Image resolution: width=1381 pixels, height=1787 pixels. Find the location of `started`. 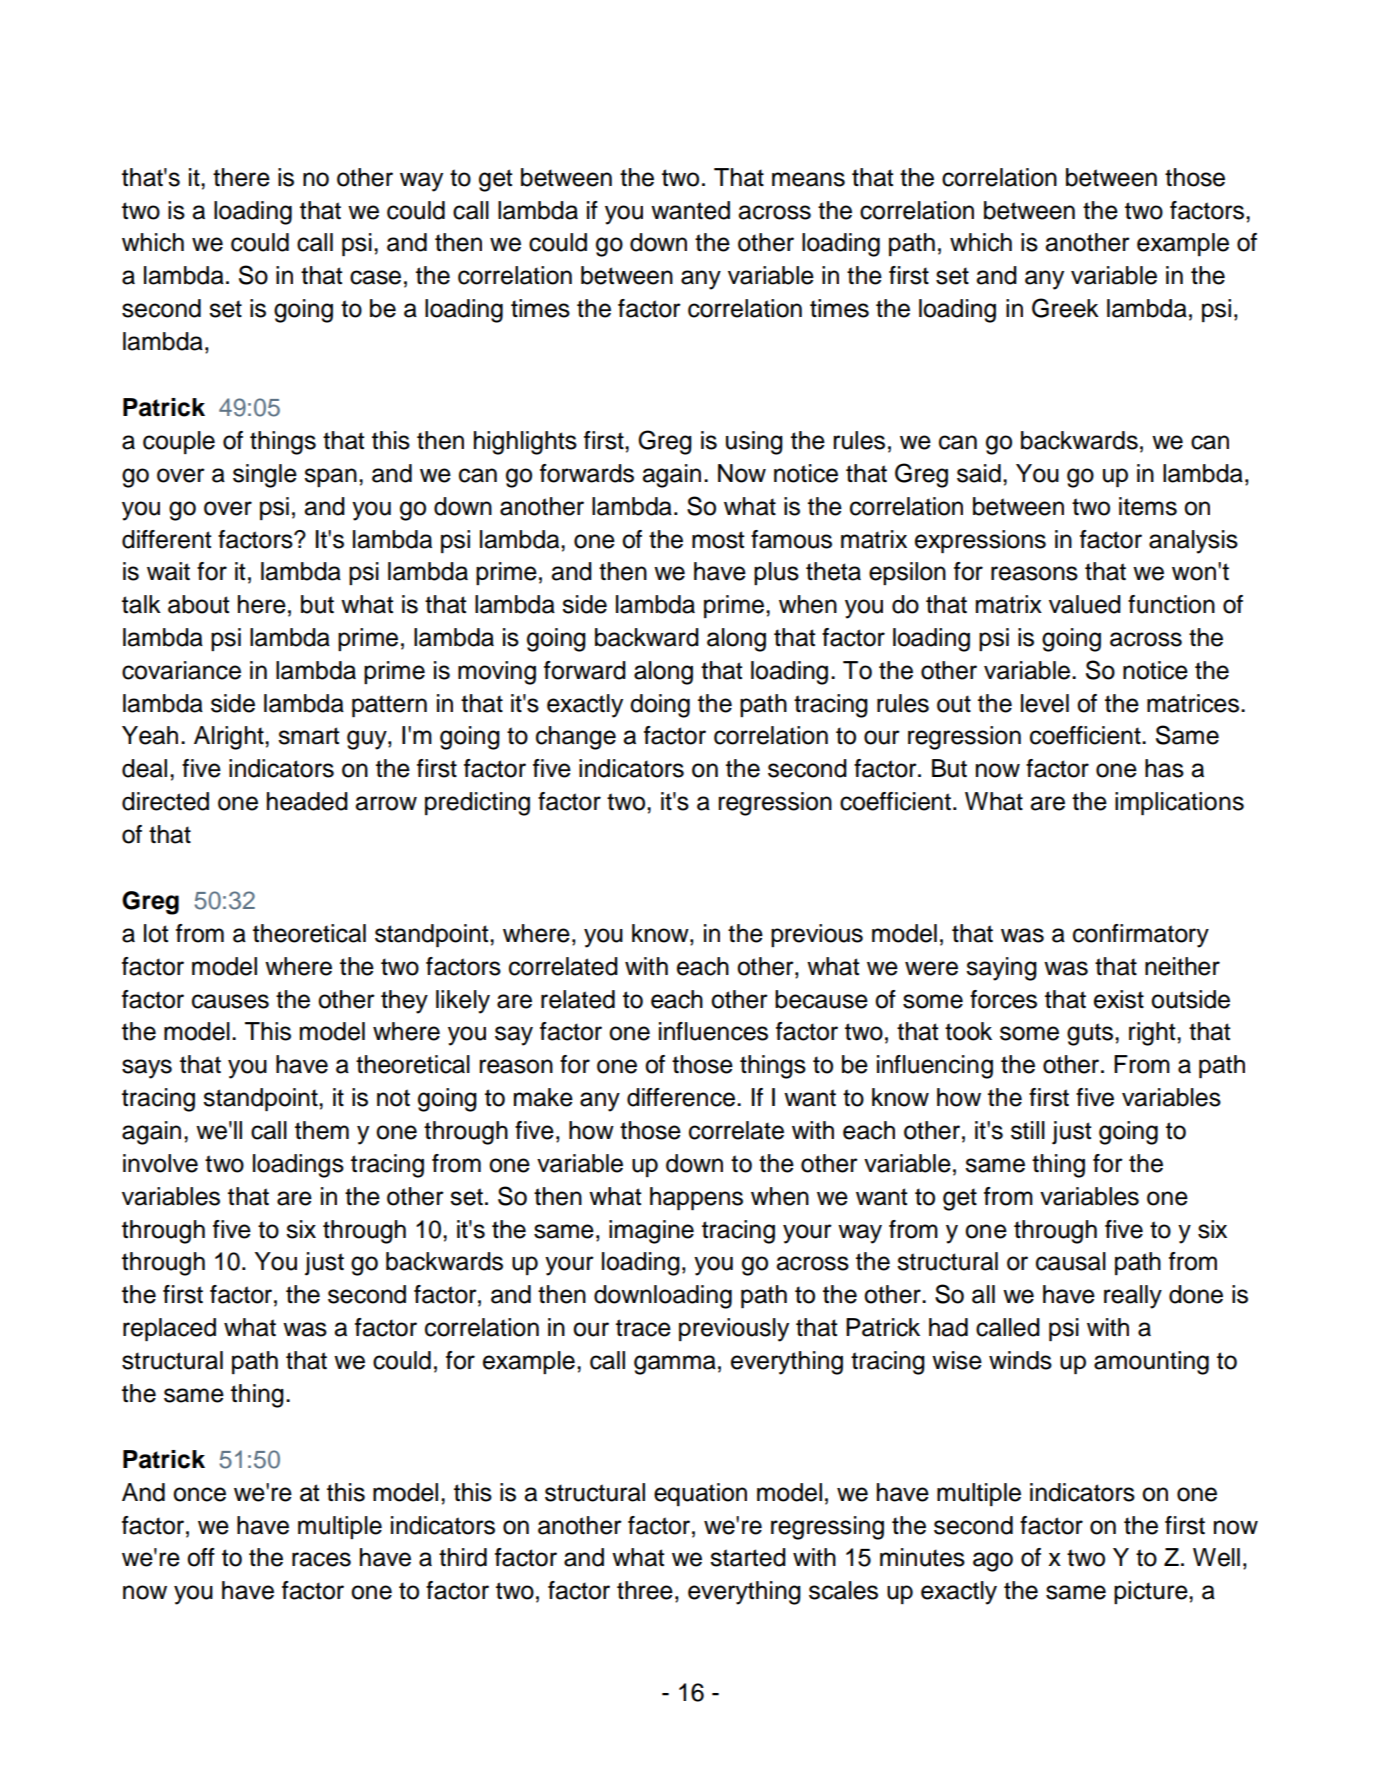

started is located at coordinates (748, 1557).
